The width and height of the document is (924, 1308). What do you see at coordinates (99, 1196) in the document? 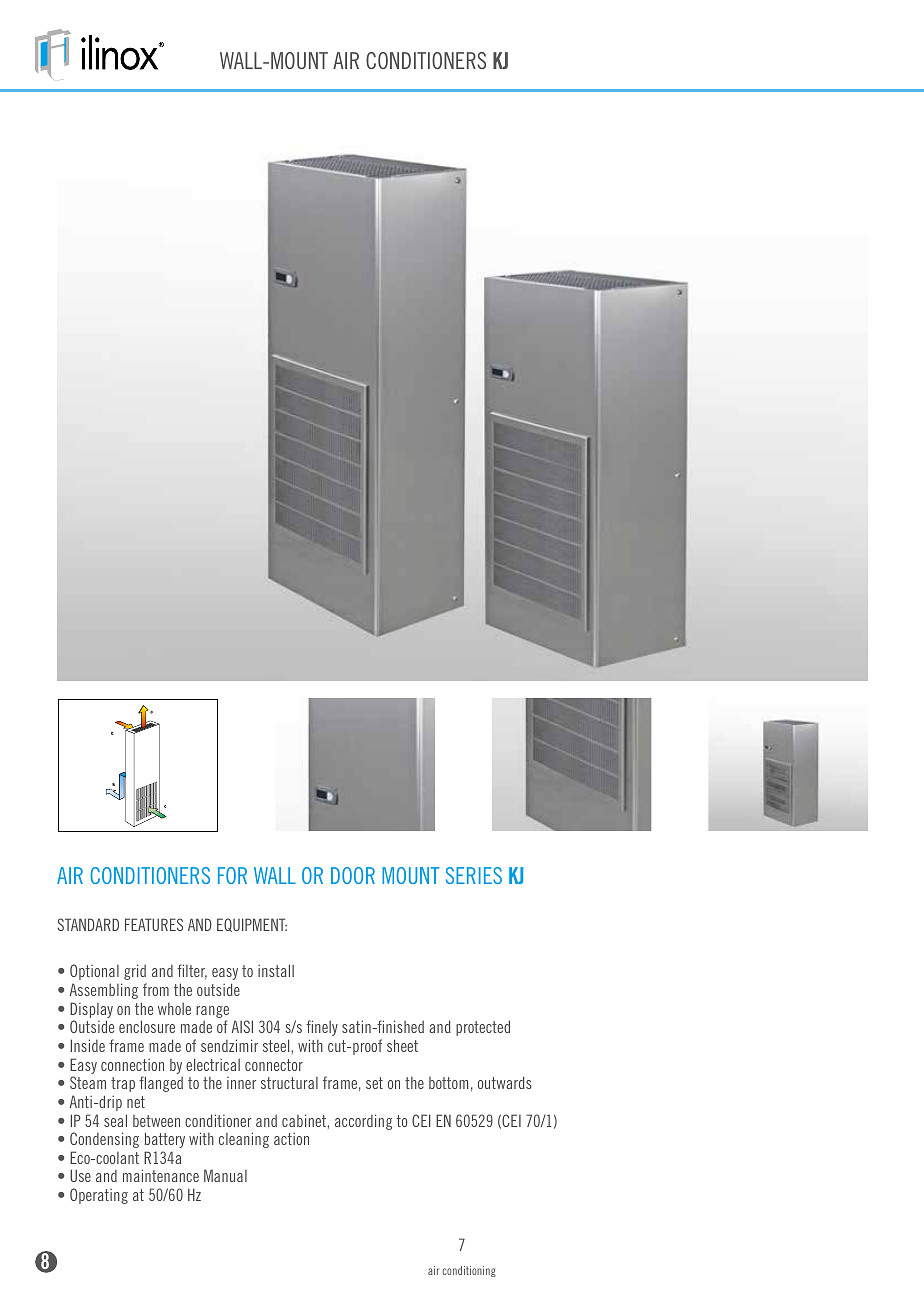
I see `Operating` at bounding box center [99, 1196].
